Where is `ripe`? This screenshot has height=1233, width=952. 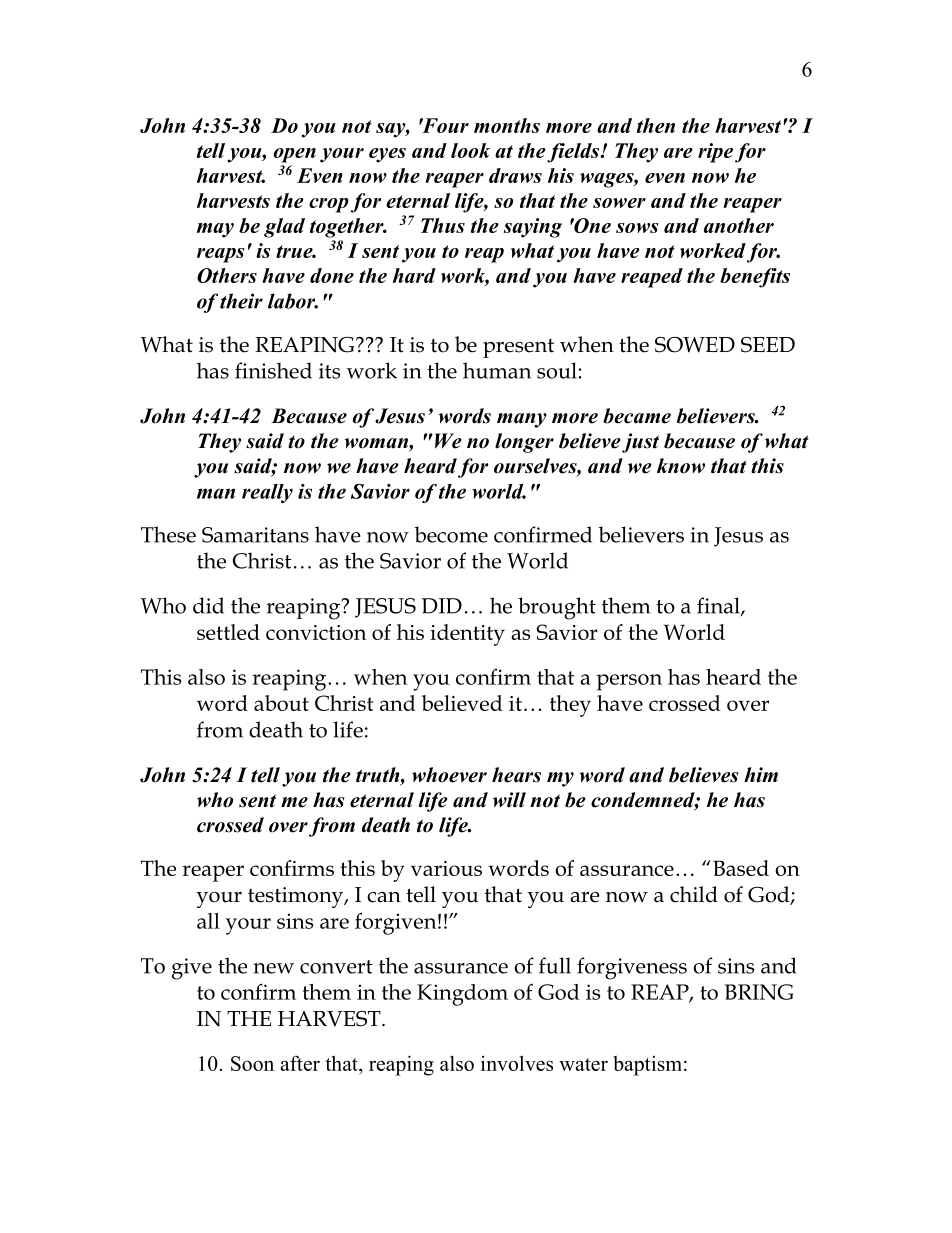
ripe is located at coordinates (715, 153).
